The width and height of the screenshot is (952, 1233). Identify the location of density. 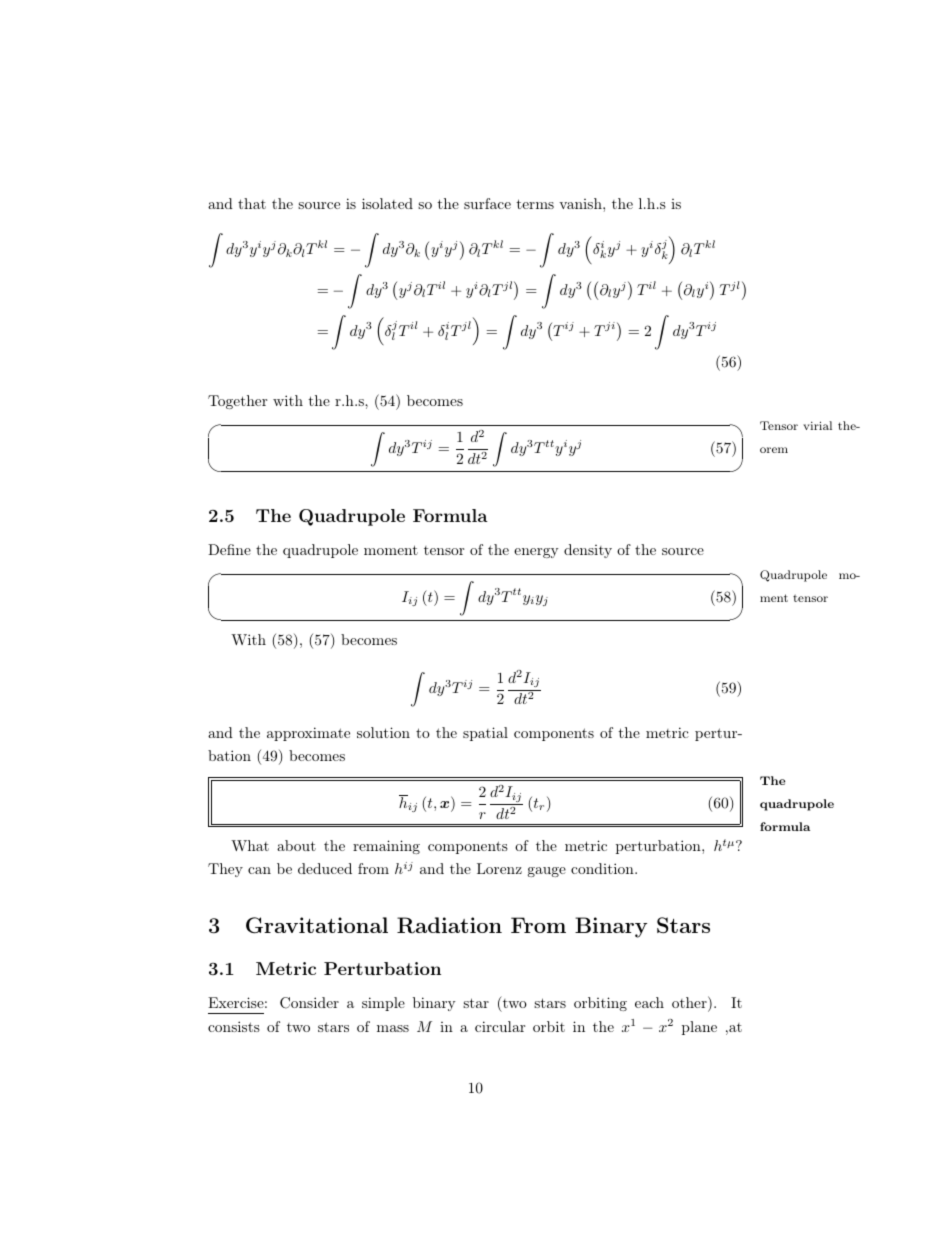
(588, 551).
